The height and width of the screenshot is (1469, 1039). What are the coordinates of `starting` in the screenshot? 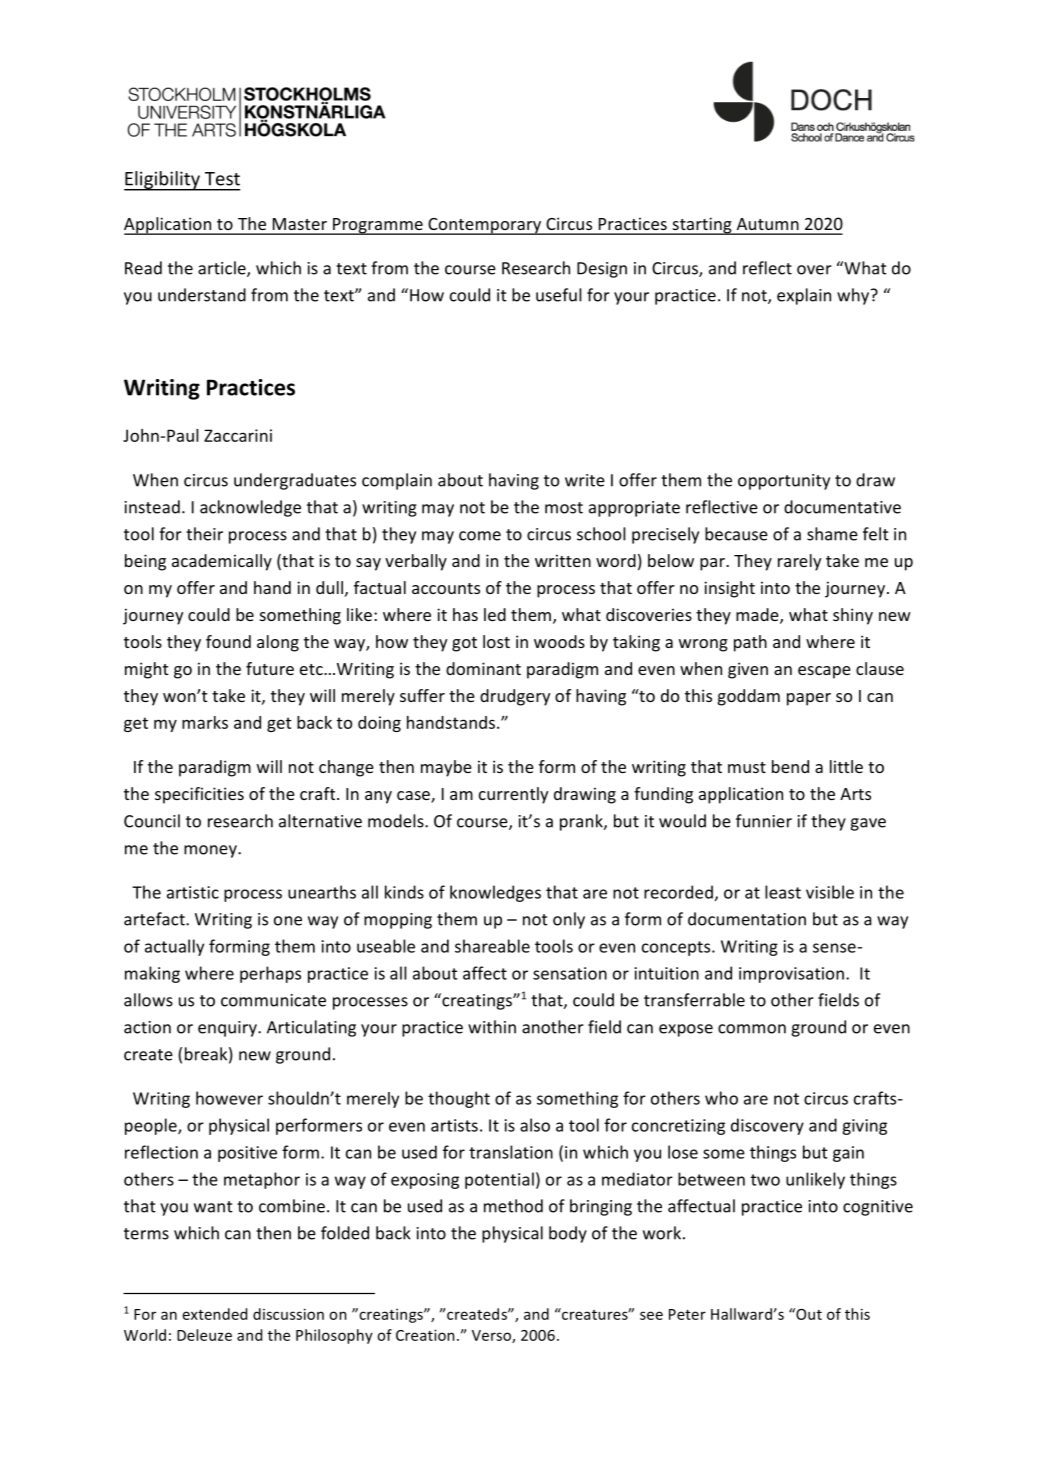 It's located at (702, 226).
